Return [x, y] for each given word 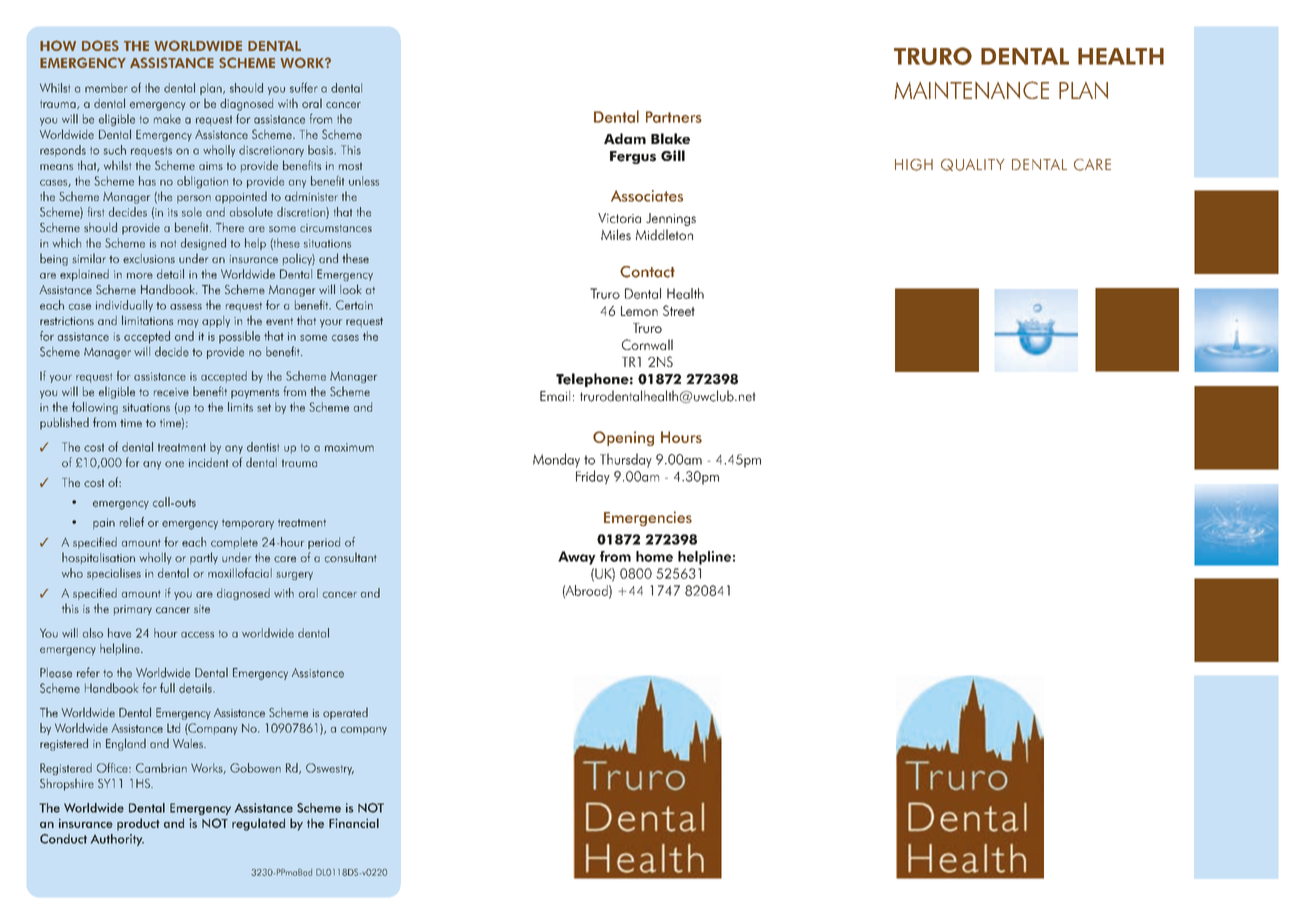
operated [345, 713]
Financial [354, 823]
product [138, 824]
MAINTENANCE [971, 90]
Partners [674, 117]
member [106, 88]
